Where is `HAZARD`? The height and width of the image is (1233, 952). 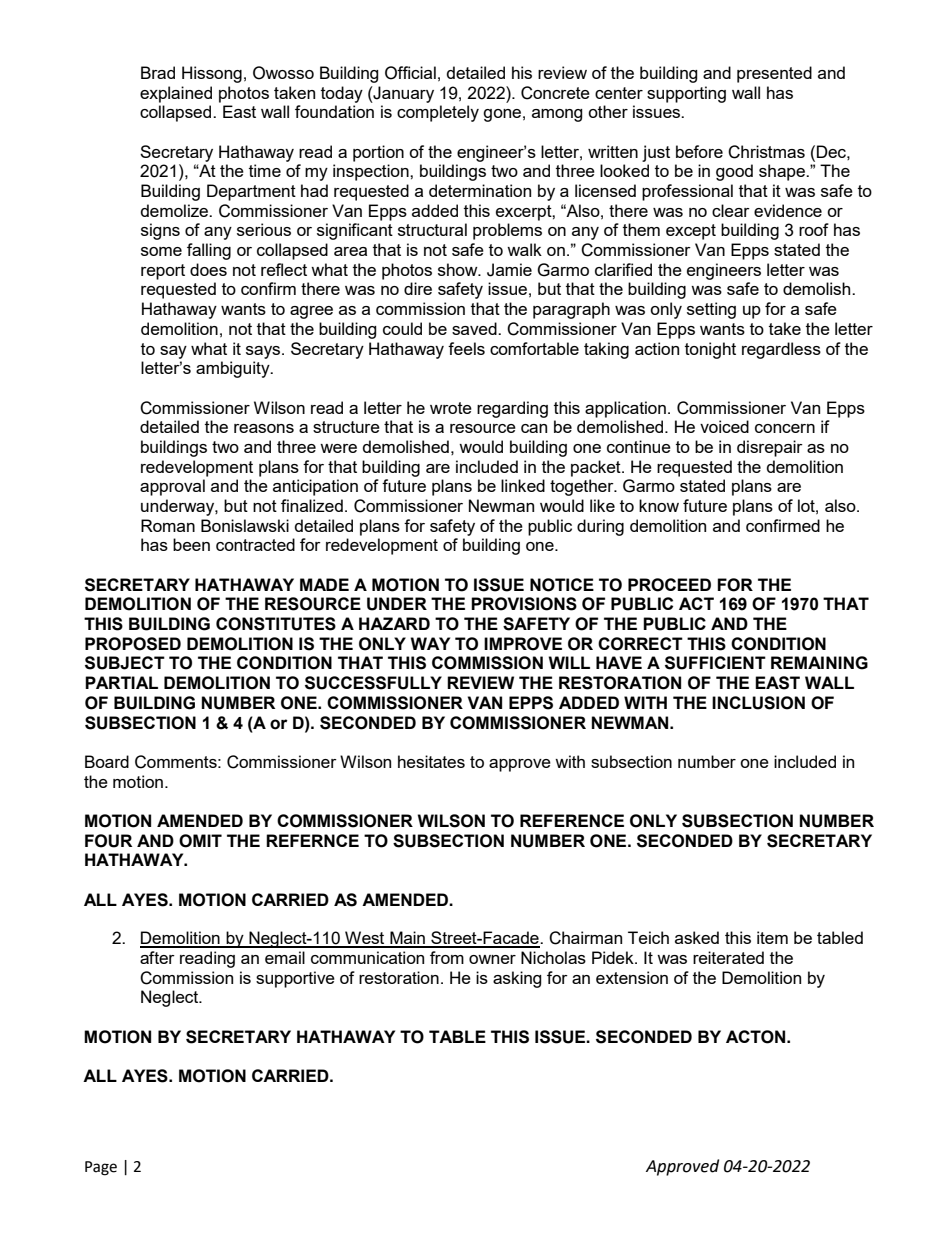
HAZARD is located at coordinates (394, 623).
